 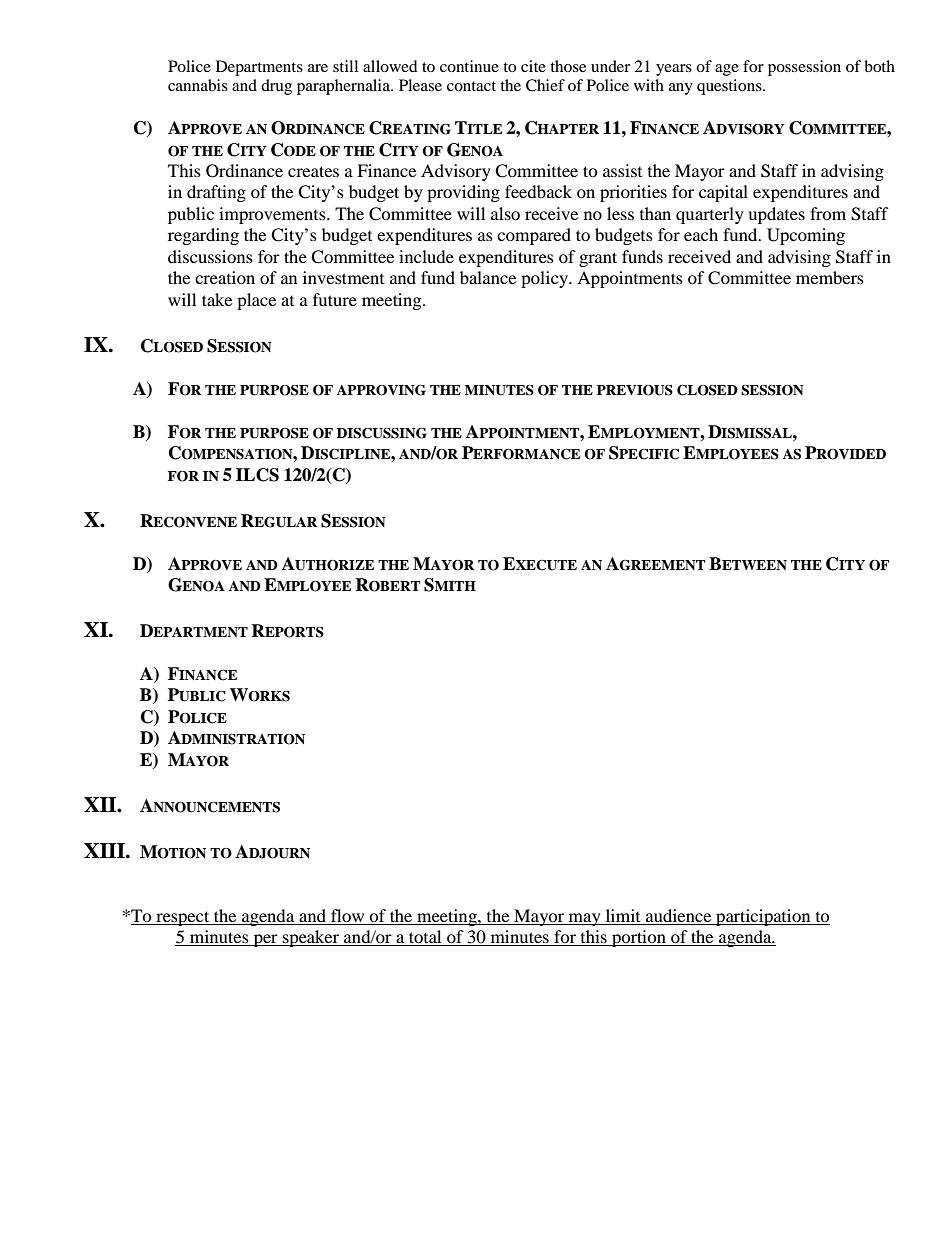 I want to click on respect, so click(x=183, y=918).
